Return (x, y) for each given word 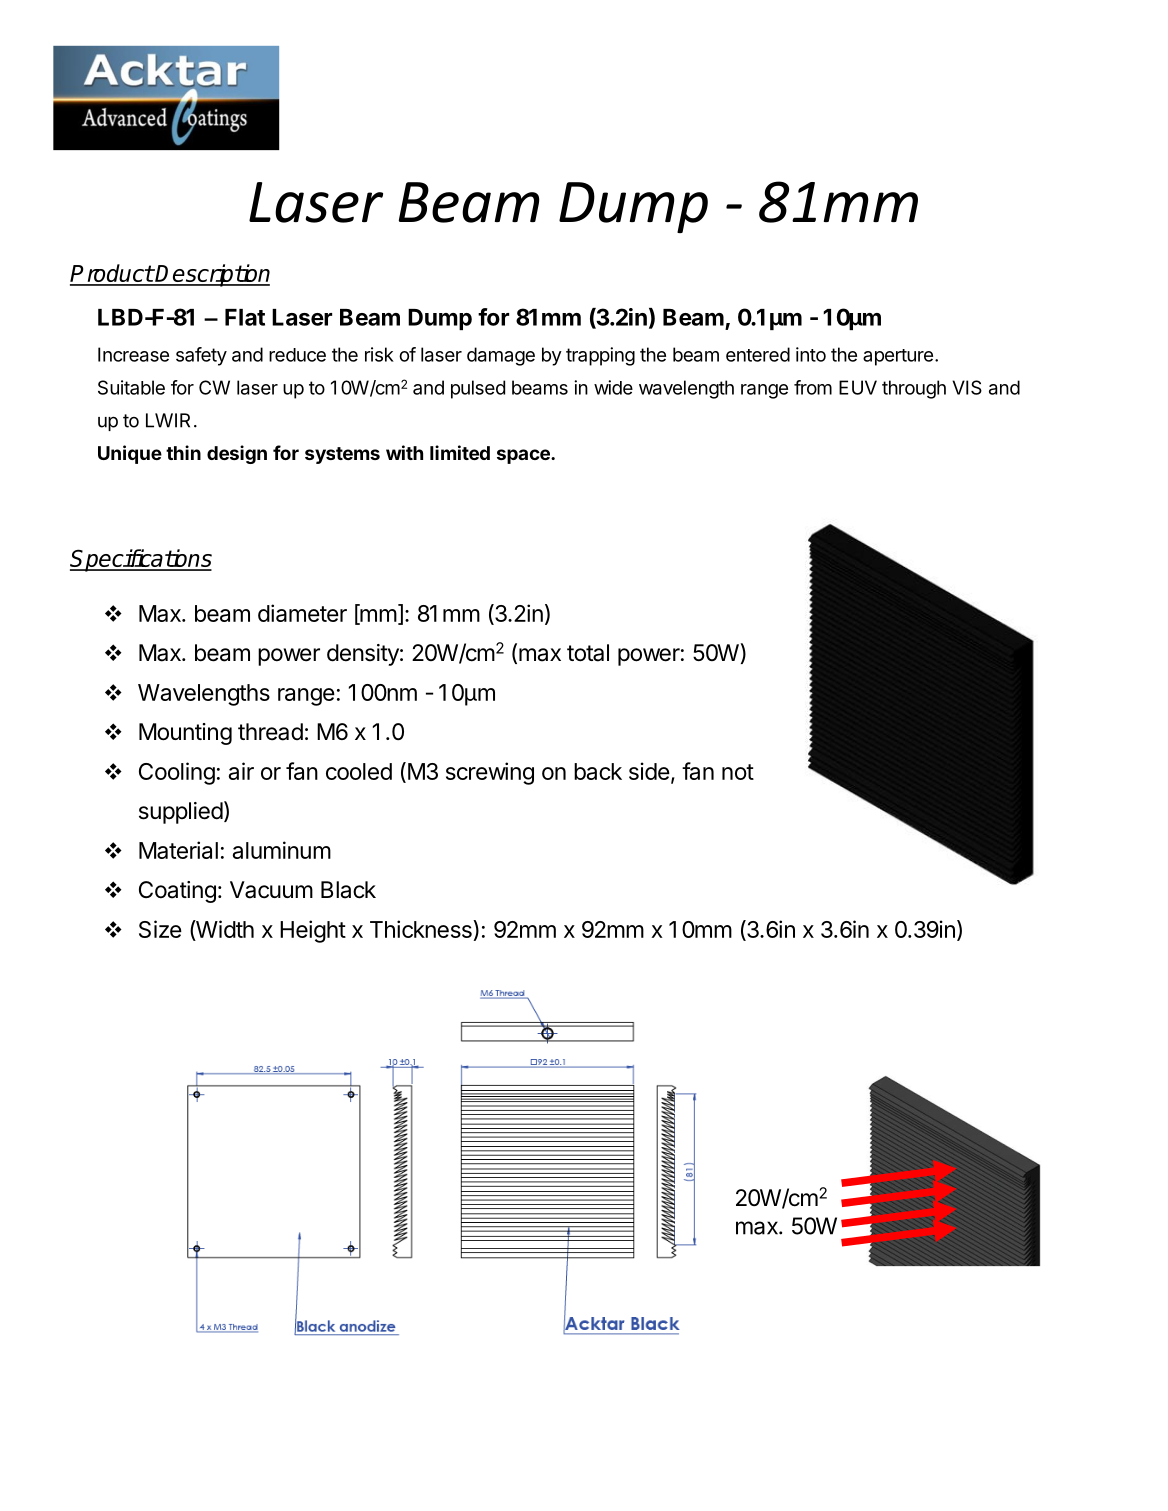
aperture (898, 357)
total (588, 653)
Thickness (422, 929)
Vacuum (271, 890)
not (738, 772)
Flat (245, 317)
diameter (302, 613)
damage (501, 356)
